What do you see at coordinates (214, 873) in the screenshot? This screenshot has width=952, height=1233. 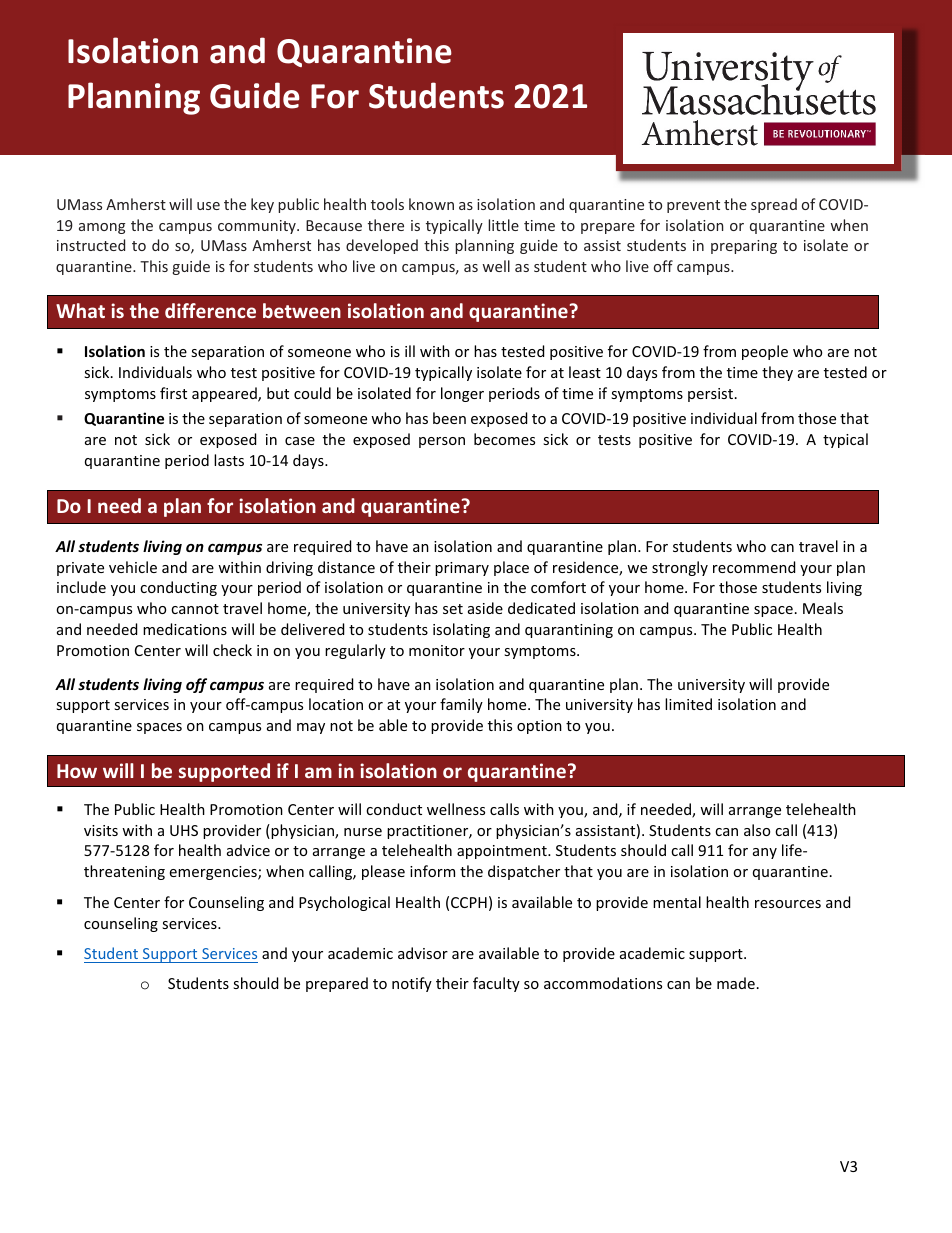 I see `emergencies` at bounding box center [214, 873].
